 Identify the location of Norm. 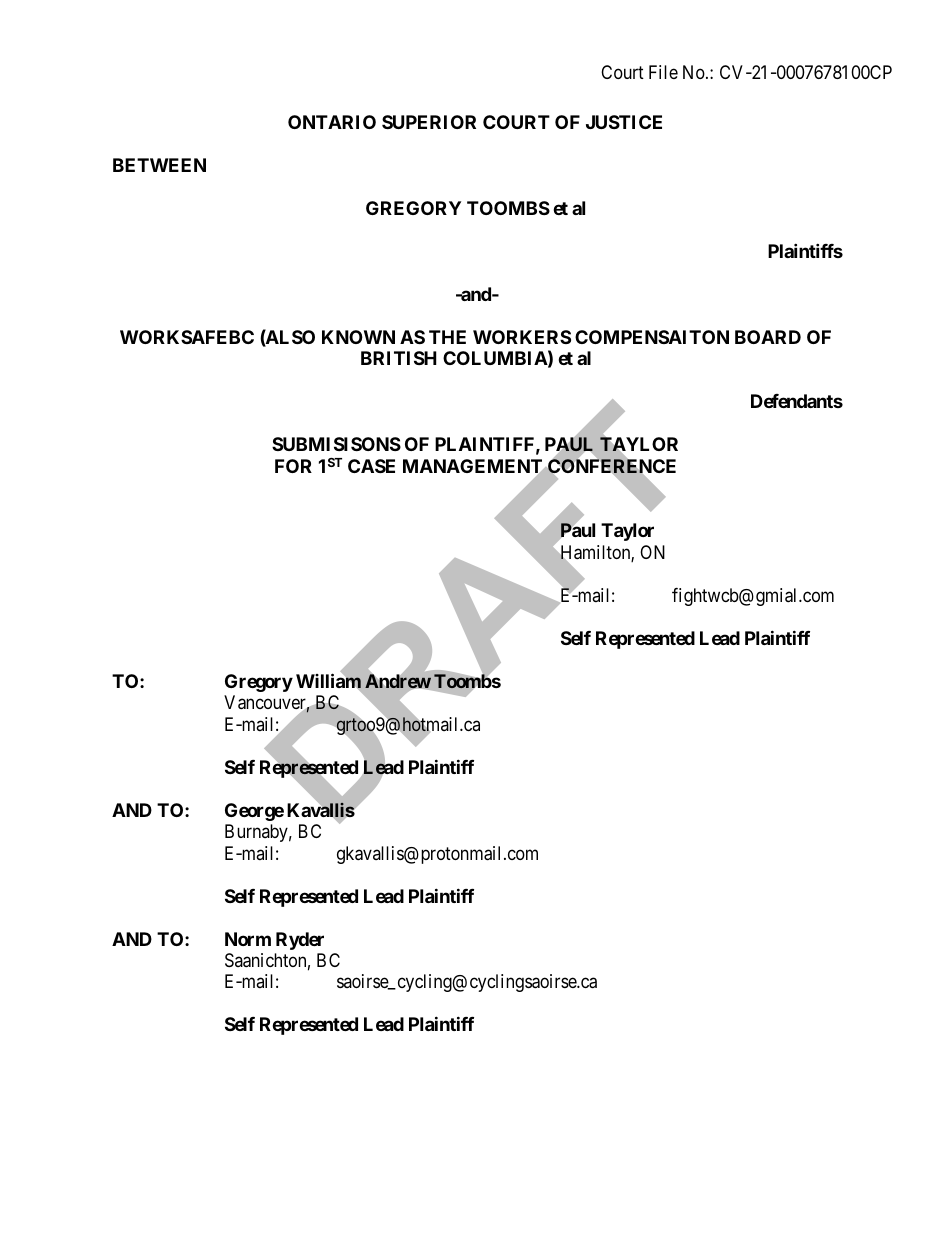
(248, 939).
